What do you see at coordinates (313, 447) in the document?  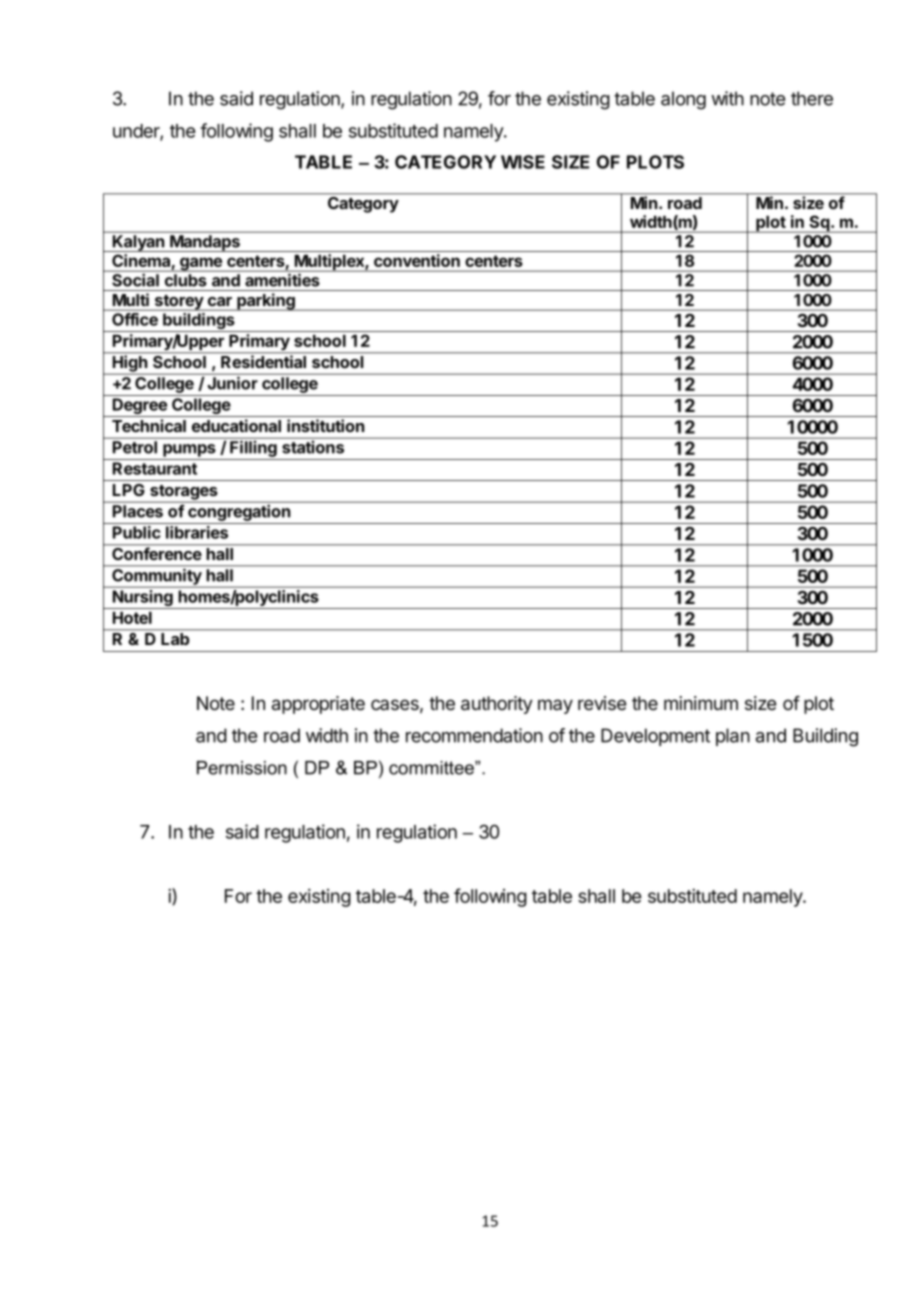 I see `stations` at bounding box center [313, 447].
